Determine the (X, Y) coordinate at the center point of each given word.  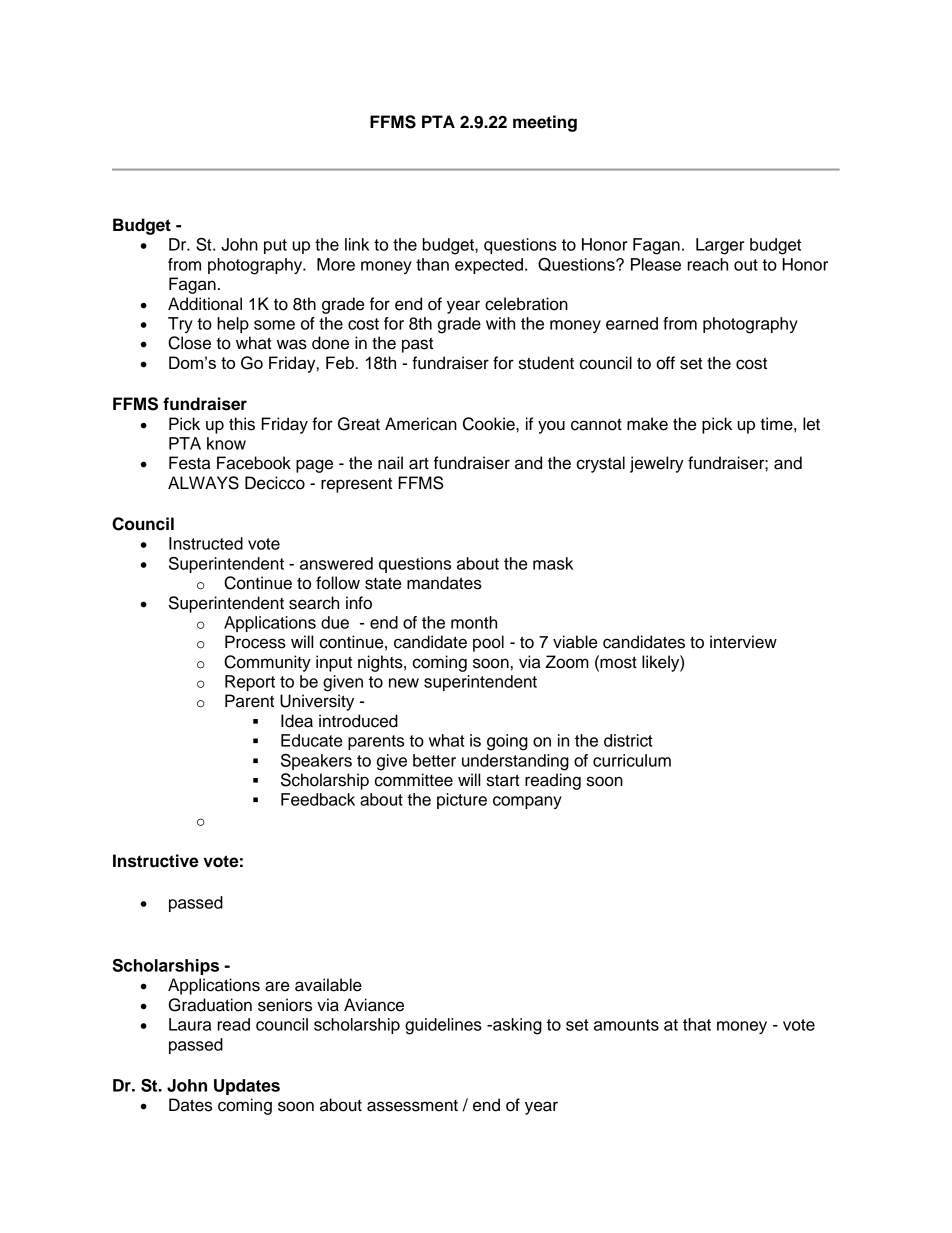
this (242, 424)
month (474, 622)
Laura (190, 1024)
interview (743, 642)
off (665, 363)
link (357, 244)
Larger (720, 246)
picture (462, 801)
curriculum (632, 760)
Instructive (156, 861)
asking (516, 1026)
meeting (545, 123)
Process (255, 642)
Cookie (490, 424)
